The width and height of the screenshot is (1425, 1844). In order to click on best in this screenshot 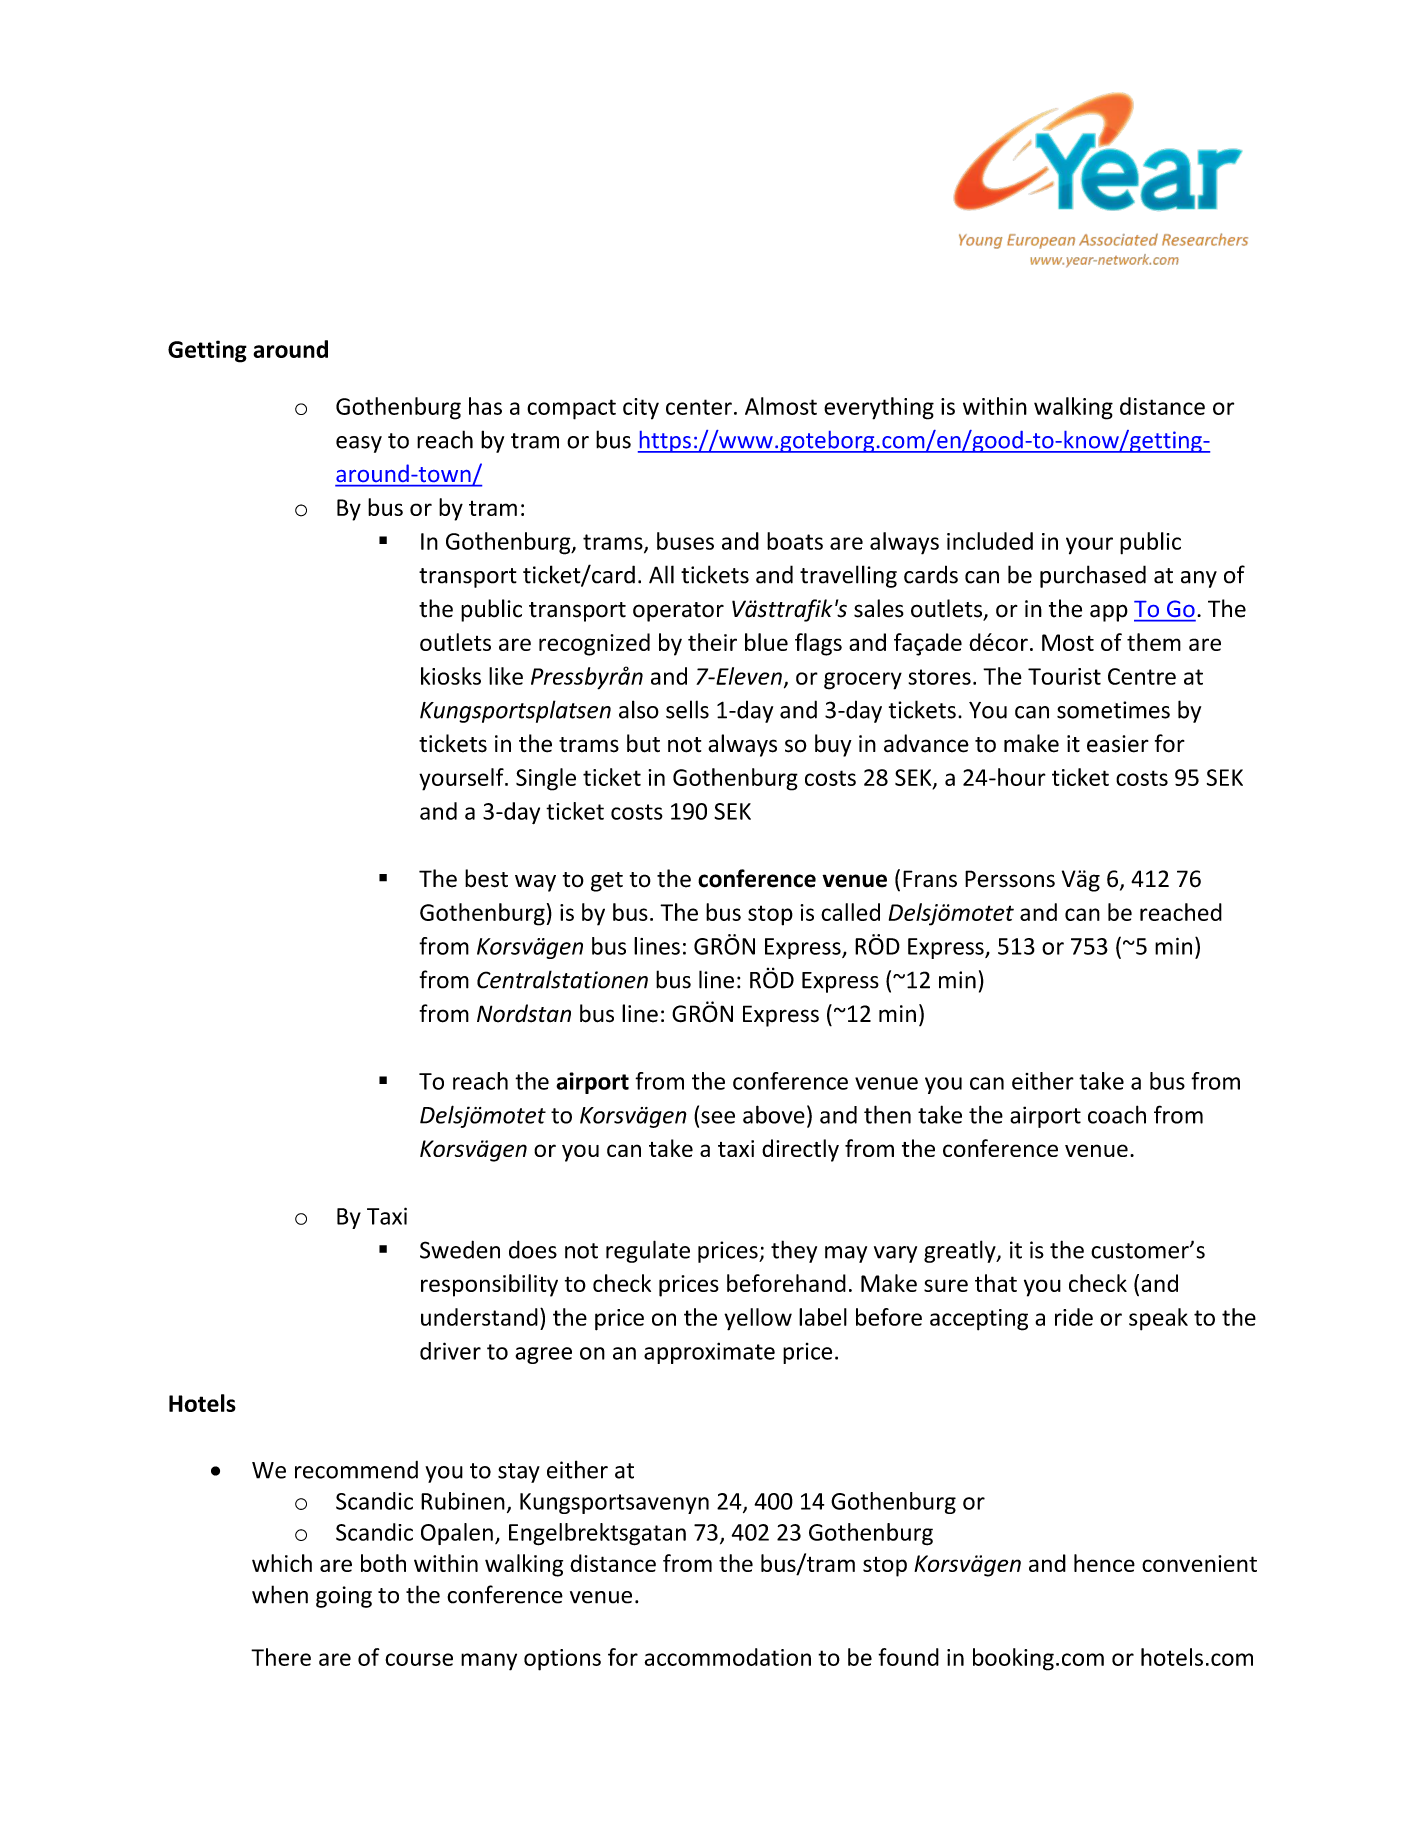, I will do `click(486, 878)`.
